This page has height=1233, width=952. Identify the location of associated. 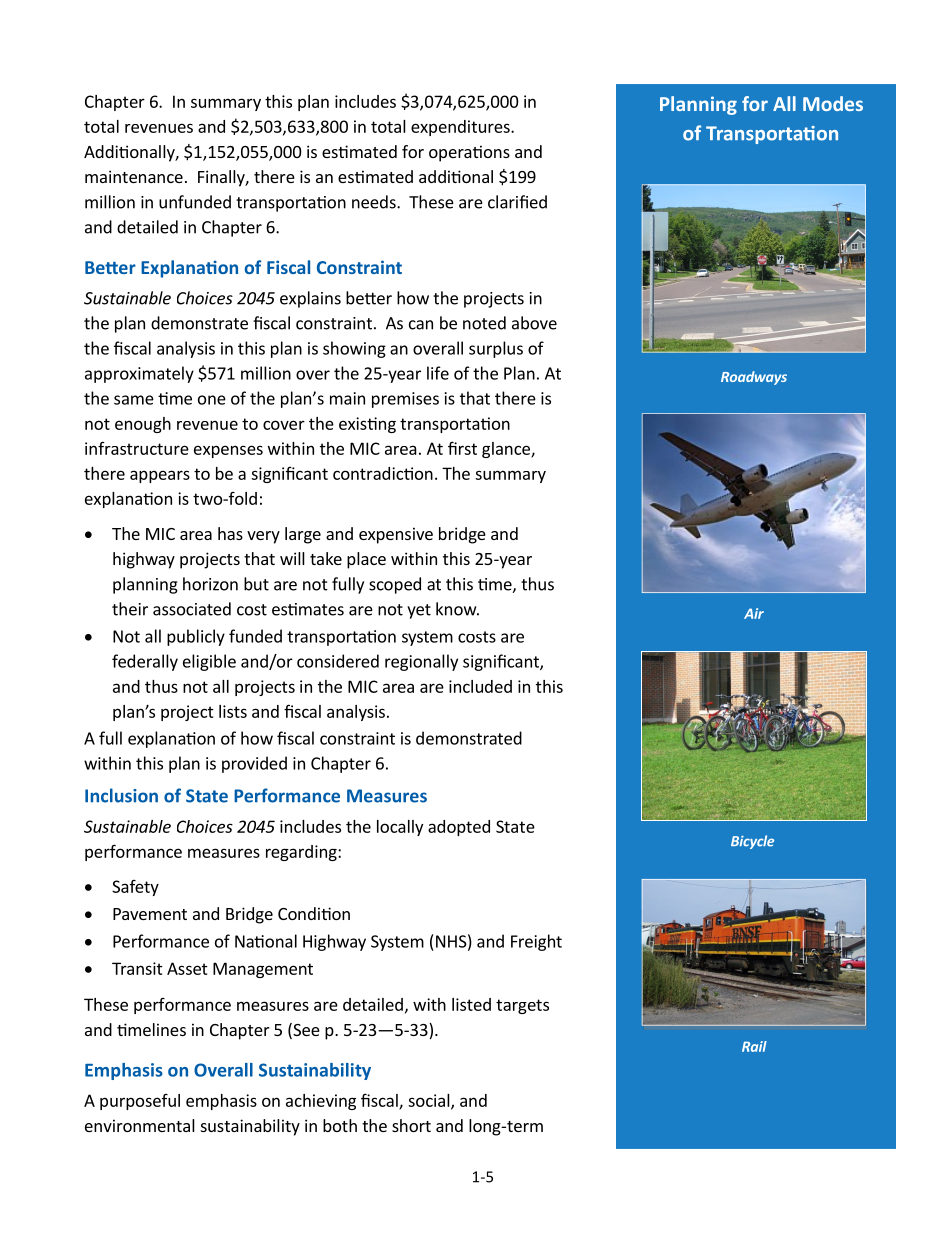
(192, 609).
